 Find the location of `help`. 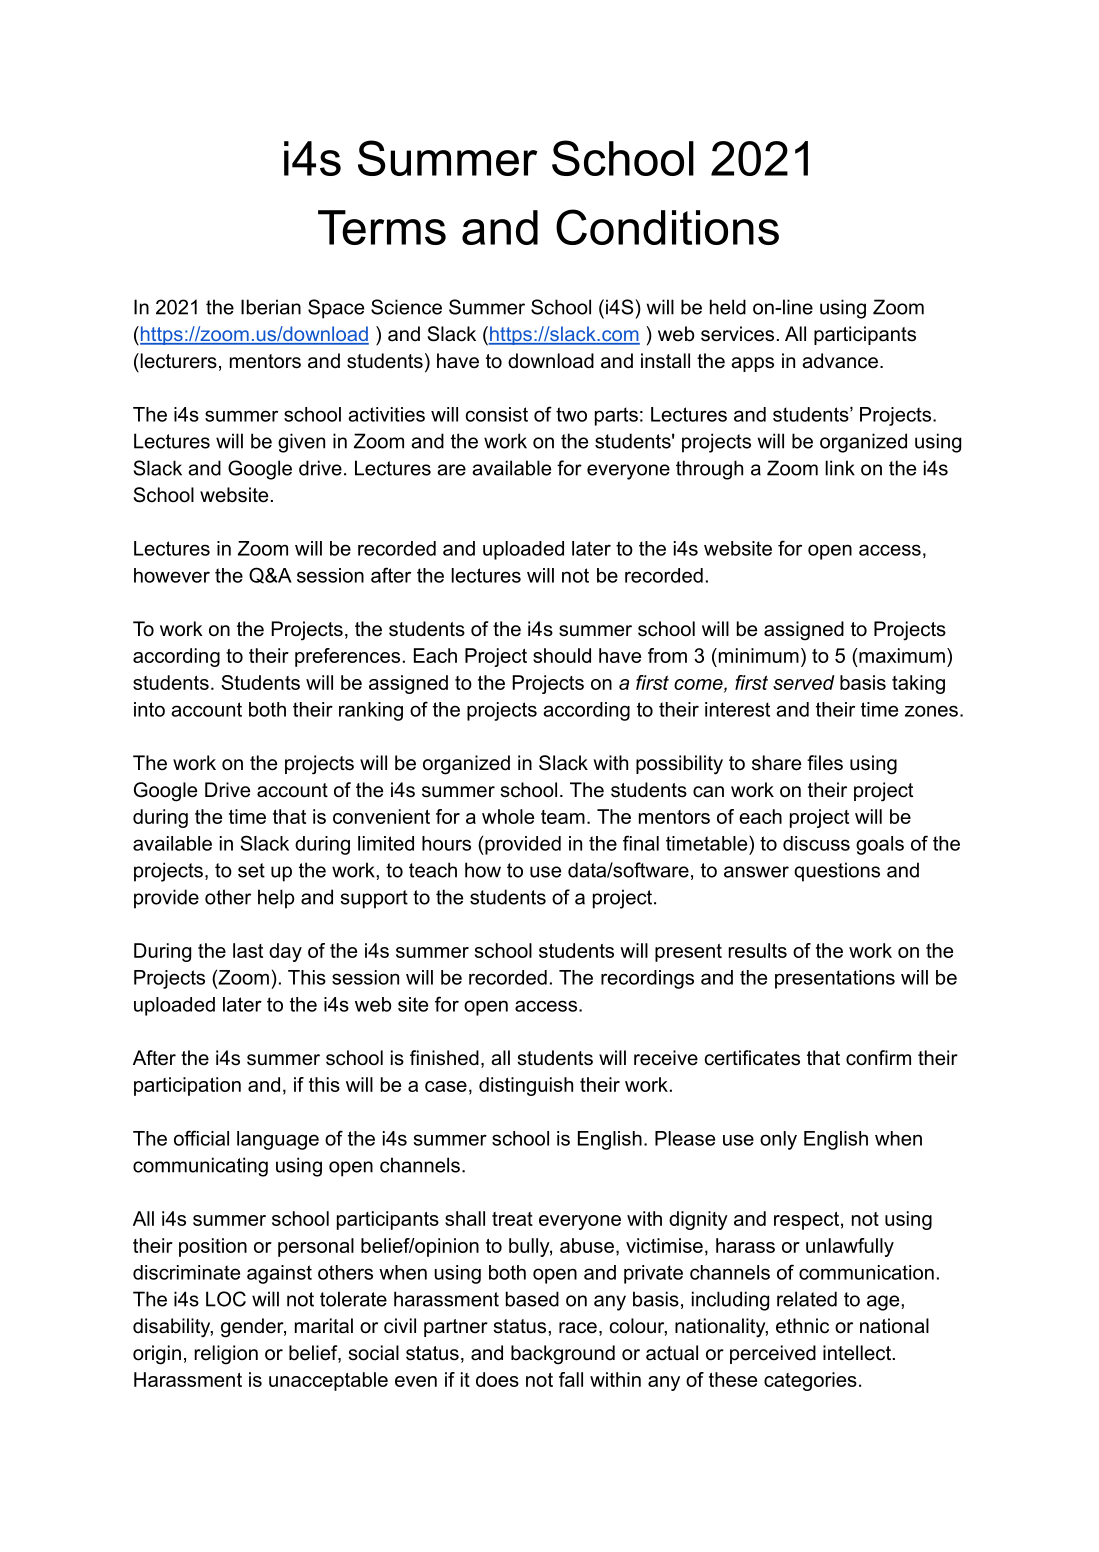

help is located at coordinates (276, 899).
